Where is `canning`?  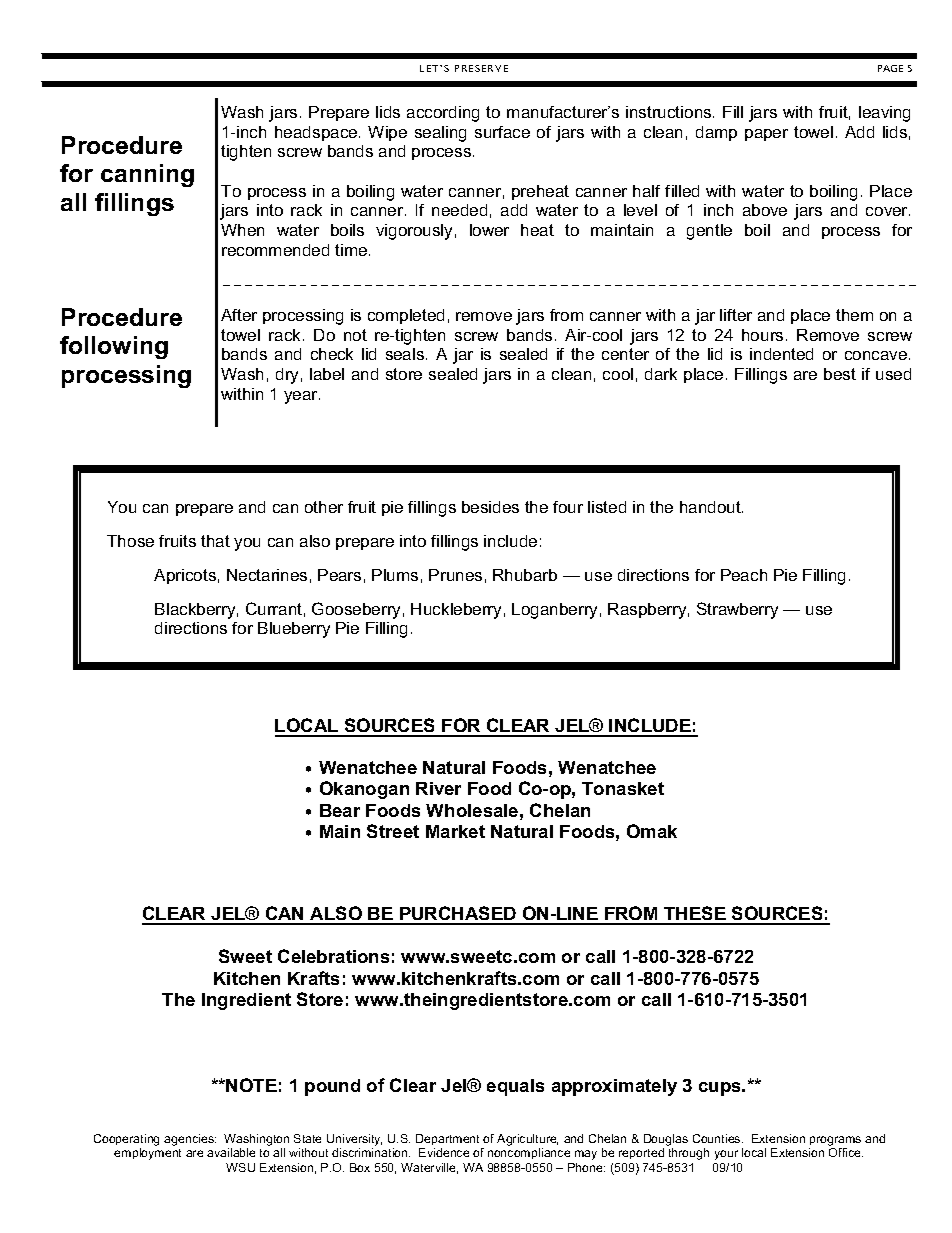 canning is located at coordinates (147, 175).
